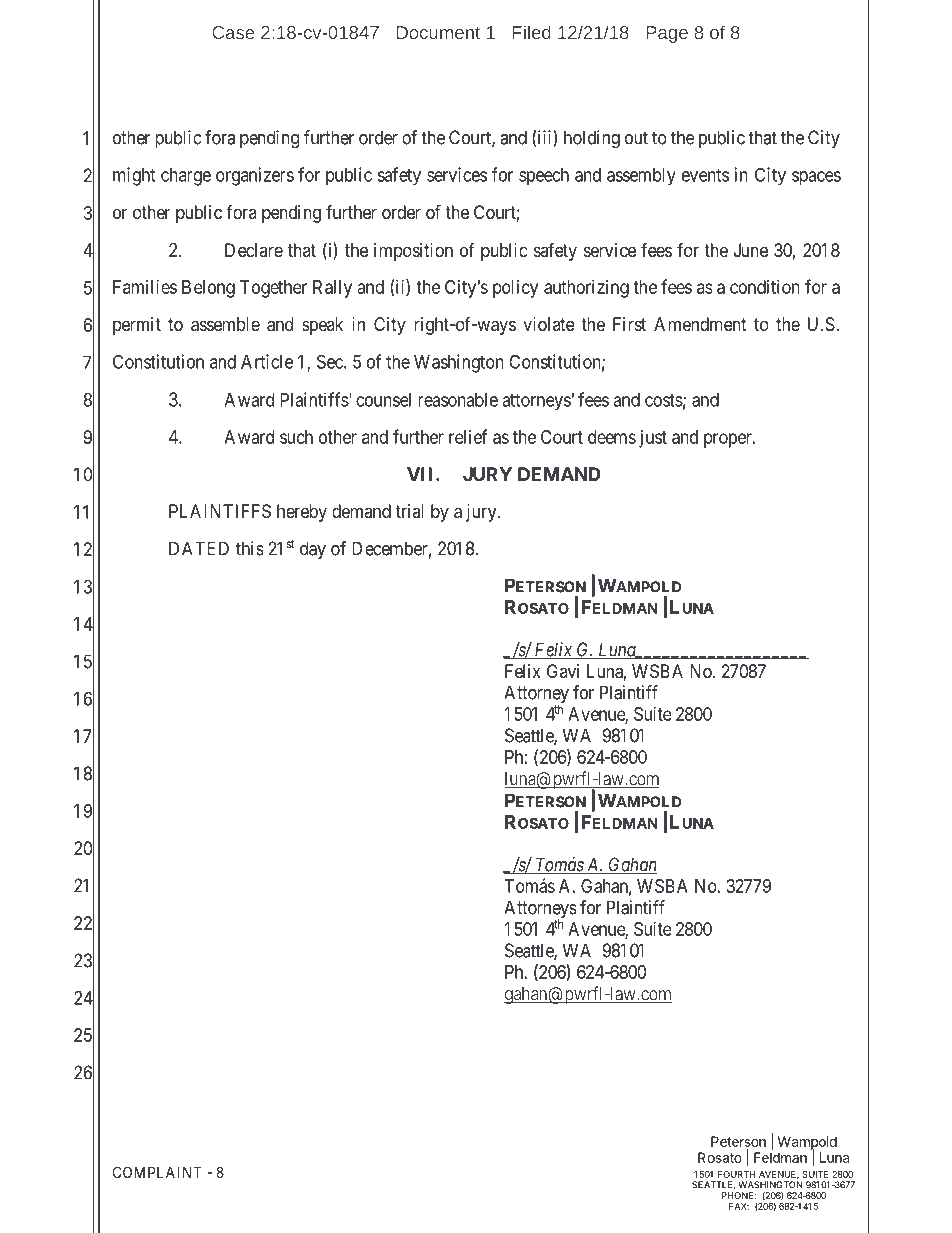  What do you see at coordinates (233, 32) in the page?
I see `Case` at bounding box center [233, 32].
